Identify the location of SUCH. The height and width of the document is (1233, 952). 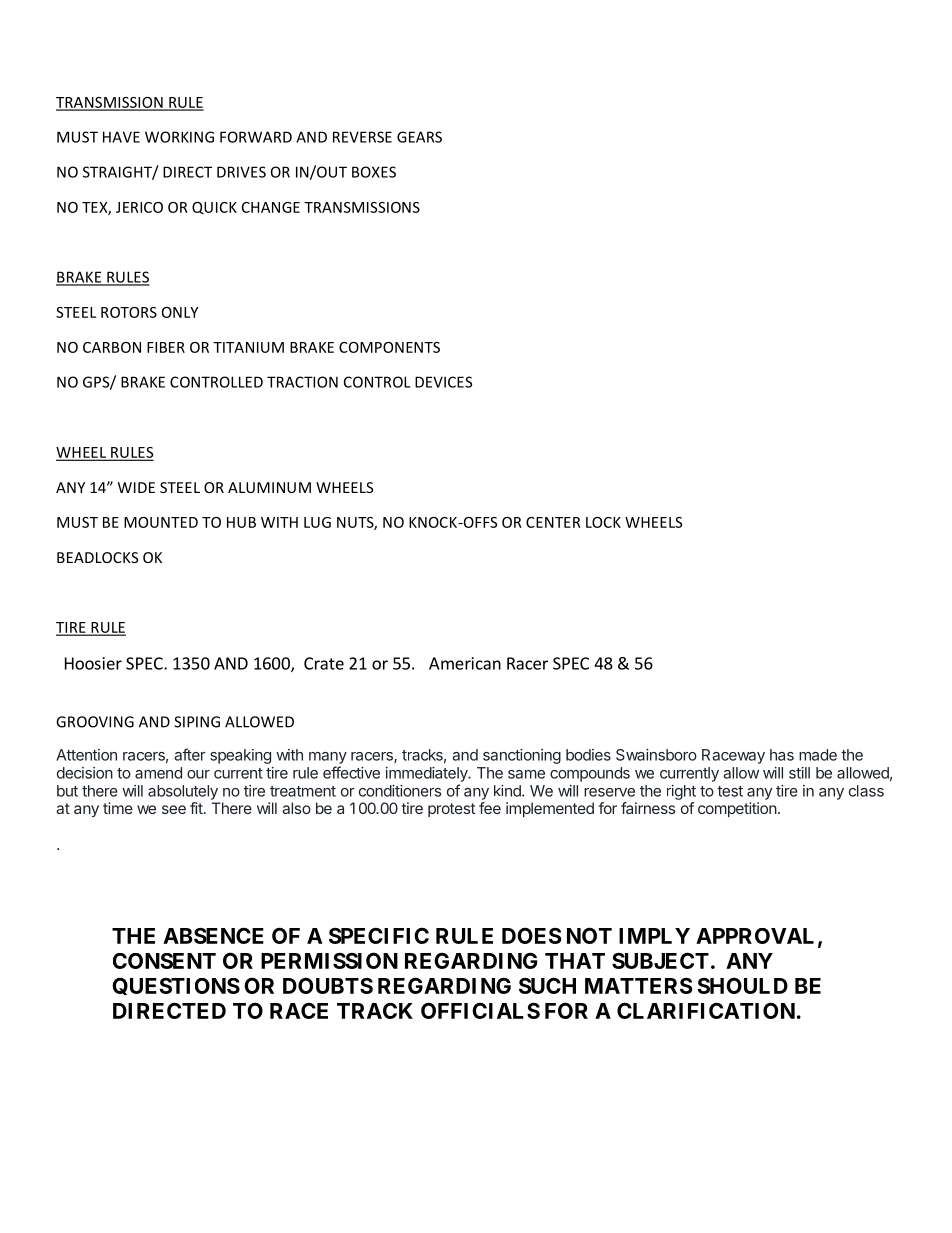
(547, 985).
